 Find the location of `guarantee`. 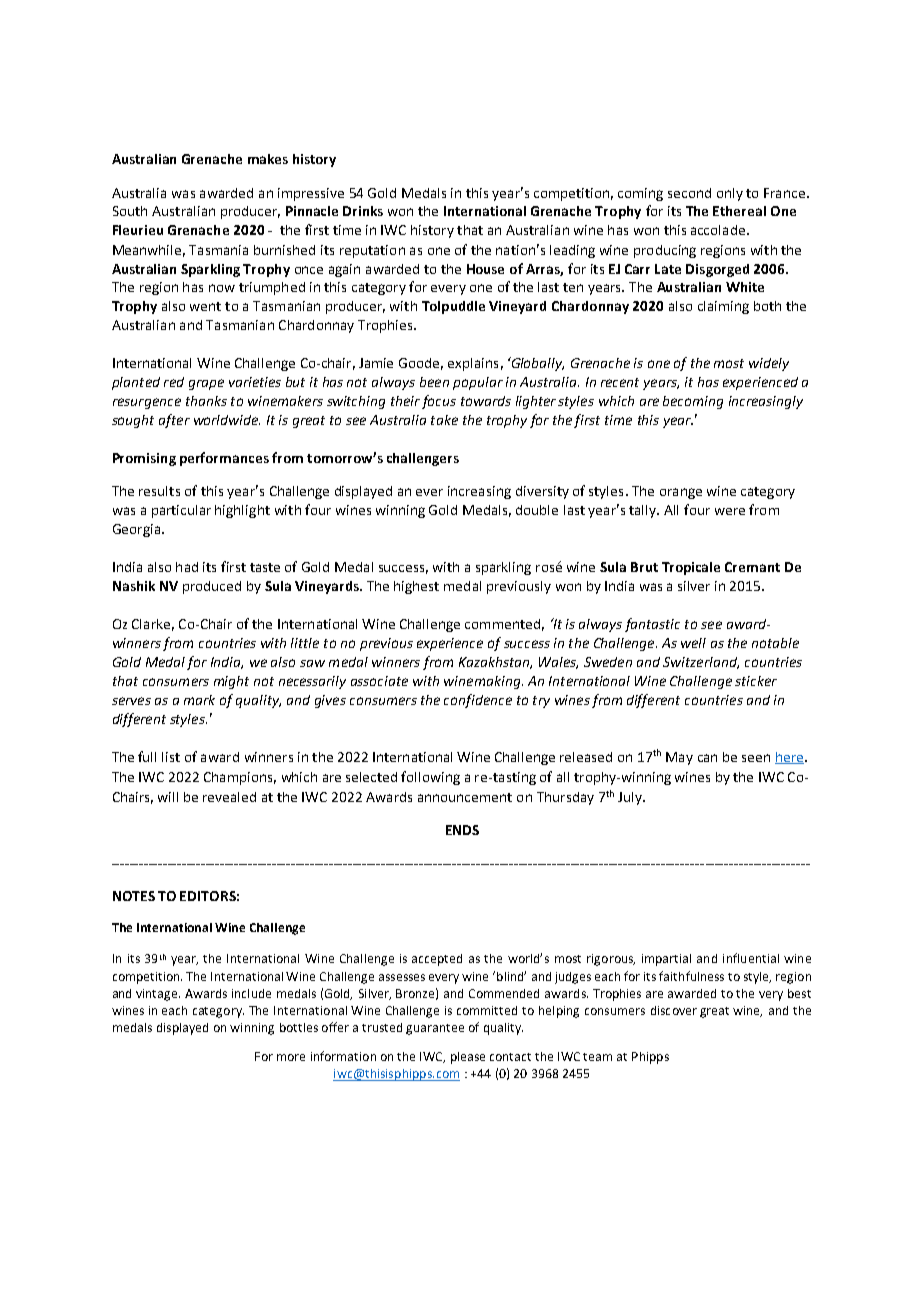

guarantee is located at coordinates (435, 1029).
